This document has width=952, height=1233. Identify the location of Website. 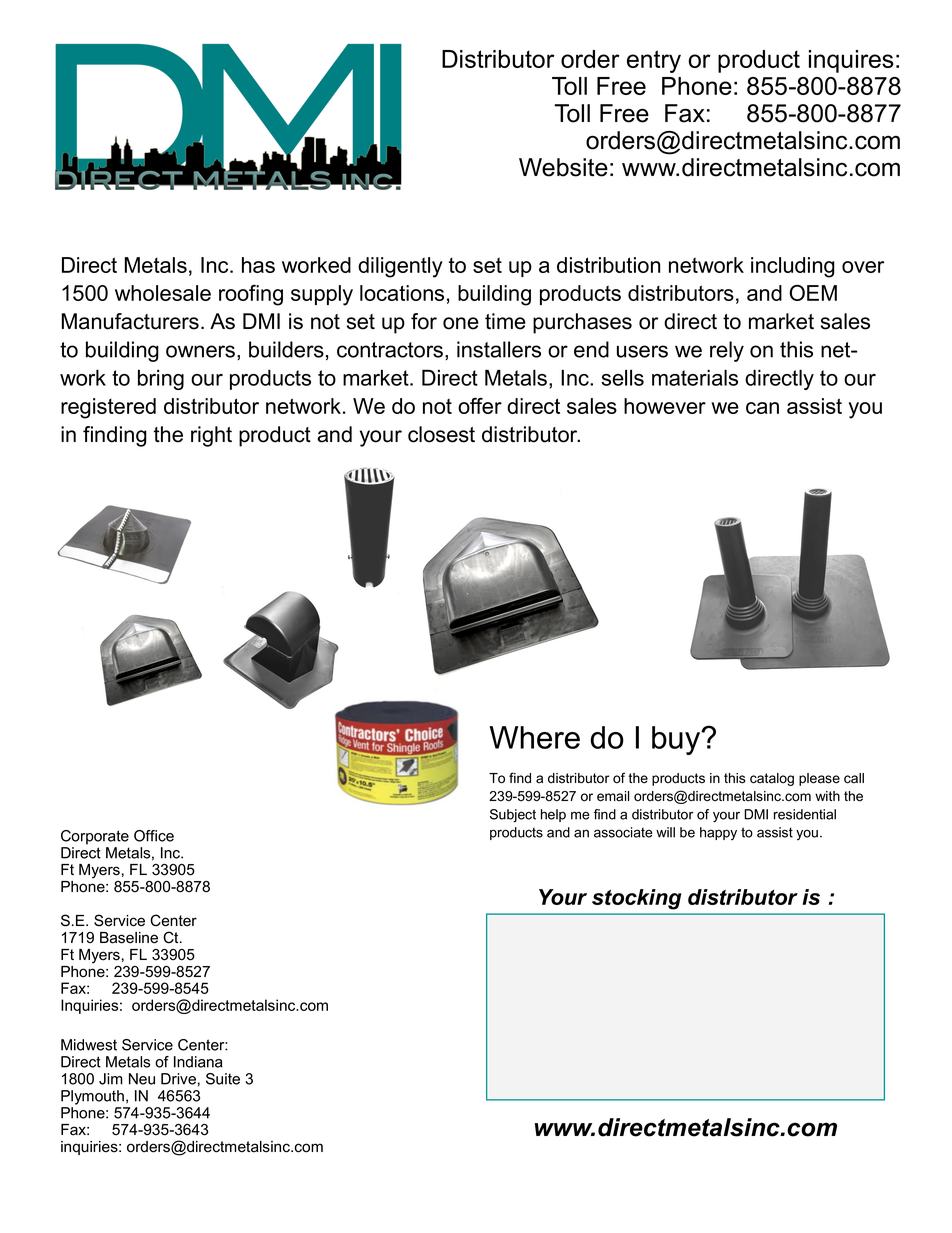
(563, 167).
